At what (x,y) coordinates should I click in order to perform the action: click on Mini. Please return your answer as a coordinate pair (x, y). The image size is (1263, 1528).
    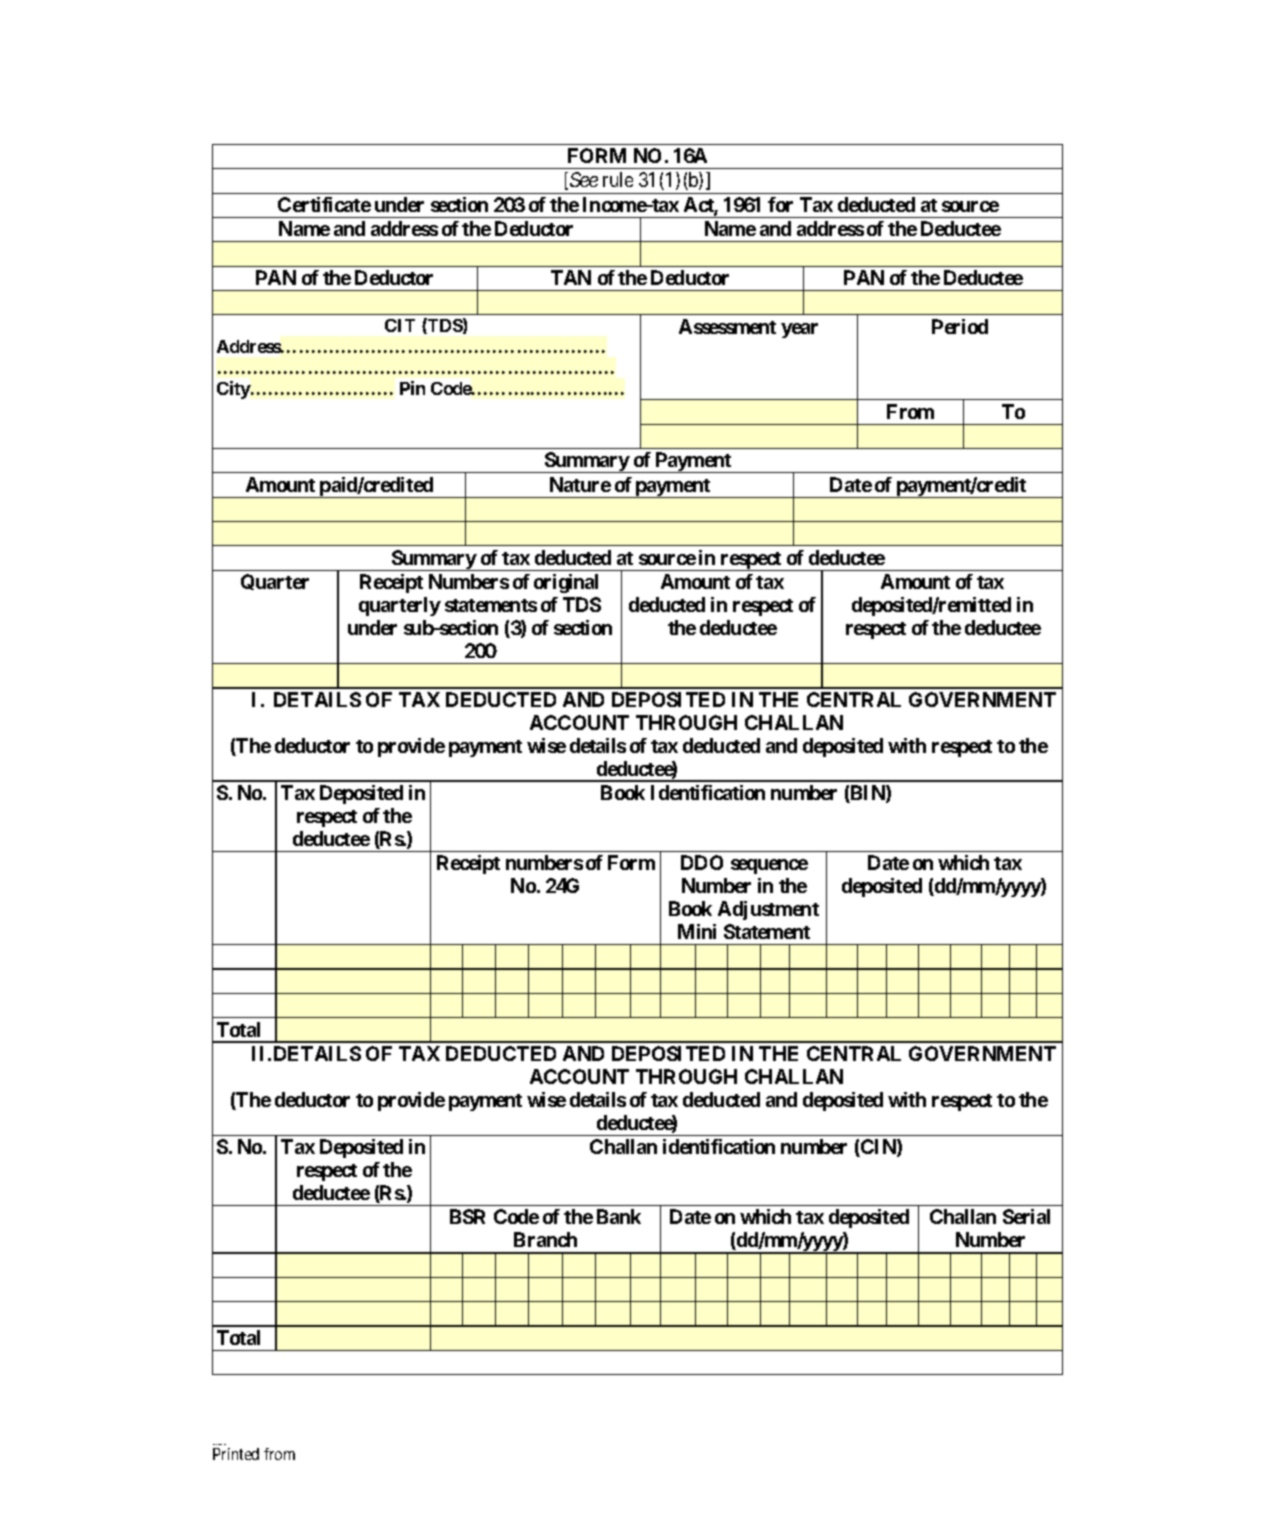
    Looking at the image, I should click on (697, 931).
